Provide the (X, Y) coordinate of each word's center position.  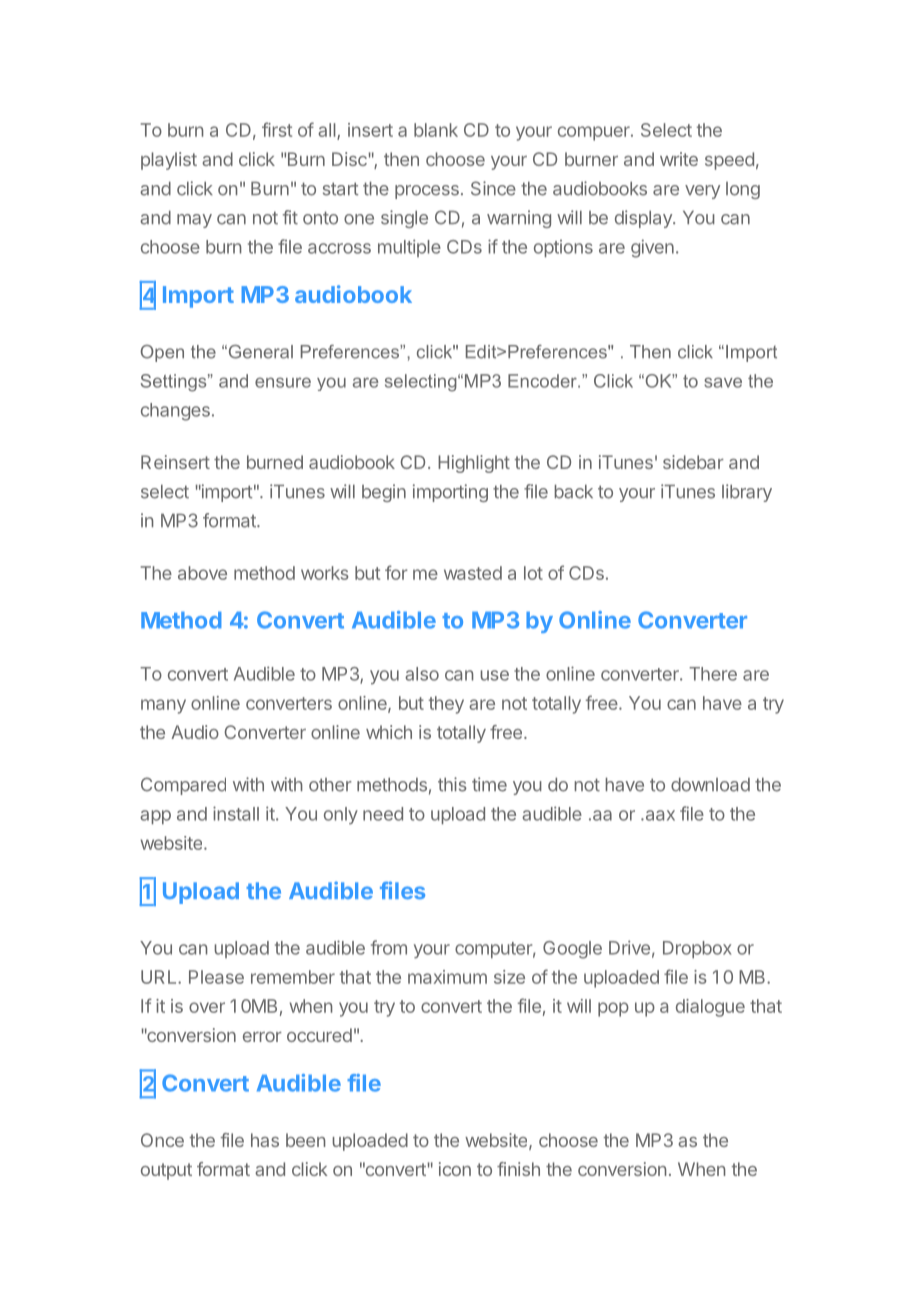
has (265, 1140)
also (422, 674)
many (163, 706)
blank (436, 130)
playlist (169, 161)
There (713, 674)
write (679, 159)
